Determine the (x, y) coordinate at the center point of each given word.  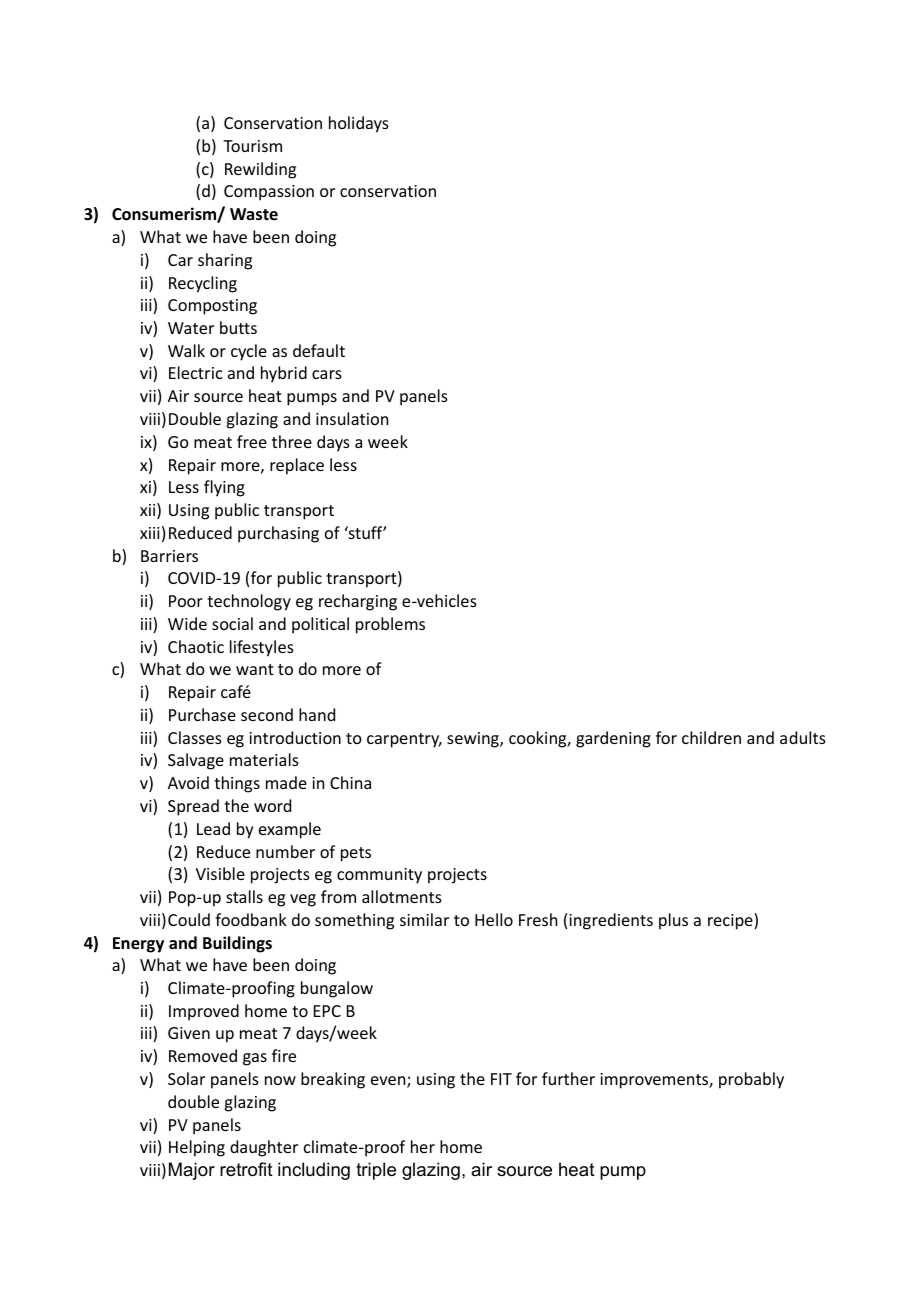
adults (803, 737)
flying (224, 488)
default (319, 350)
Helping (197, 1148)
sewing (474, 740)
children (711, 737)
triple (376, 1171)
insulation (352, 418)
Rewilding (260, 170)
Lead (213, 828)
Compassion (269, 193)
